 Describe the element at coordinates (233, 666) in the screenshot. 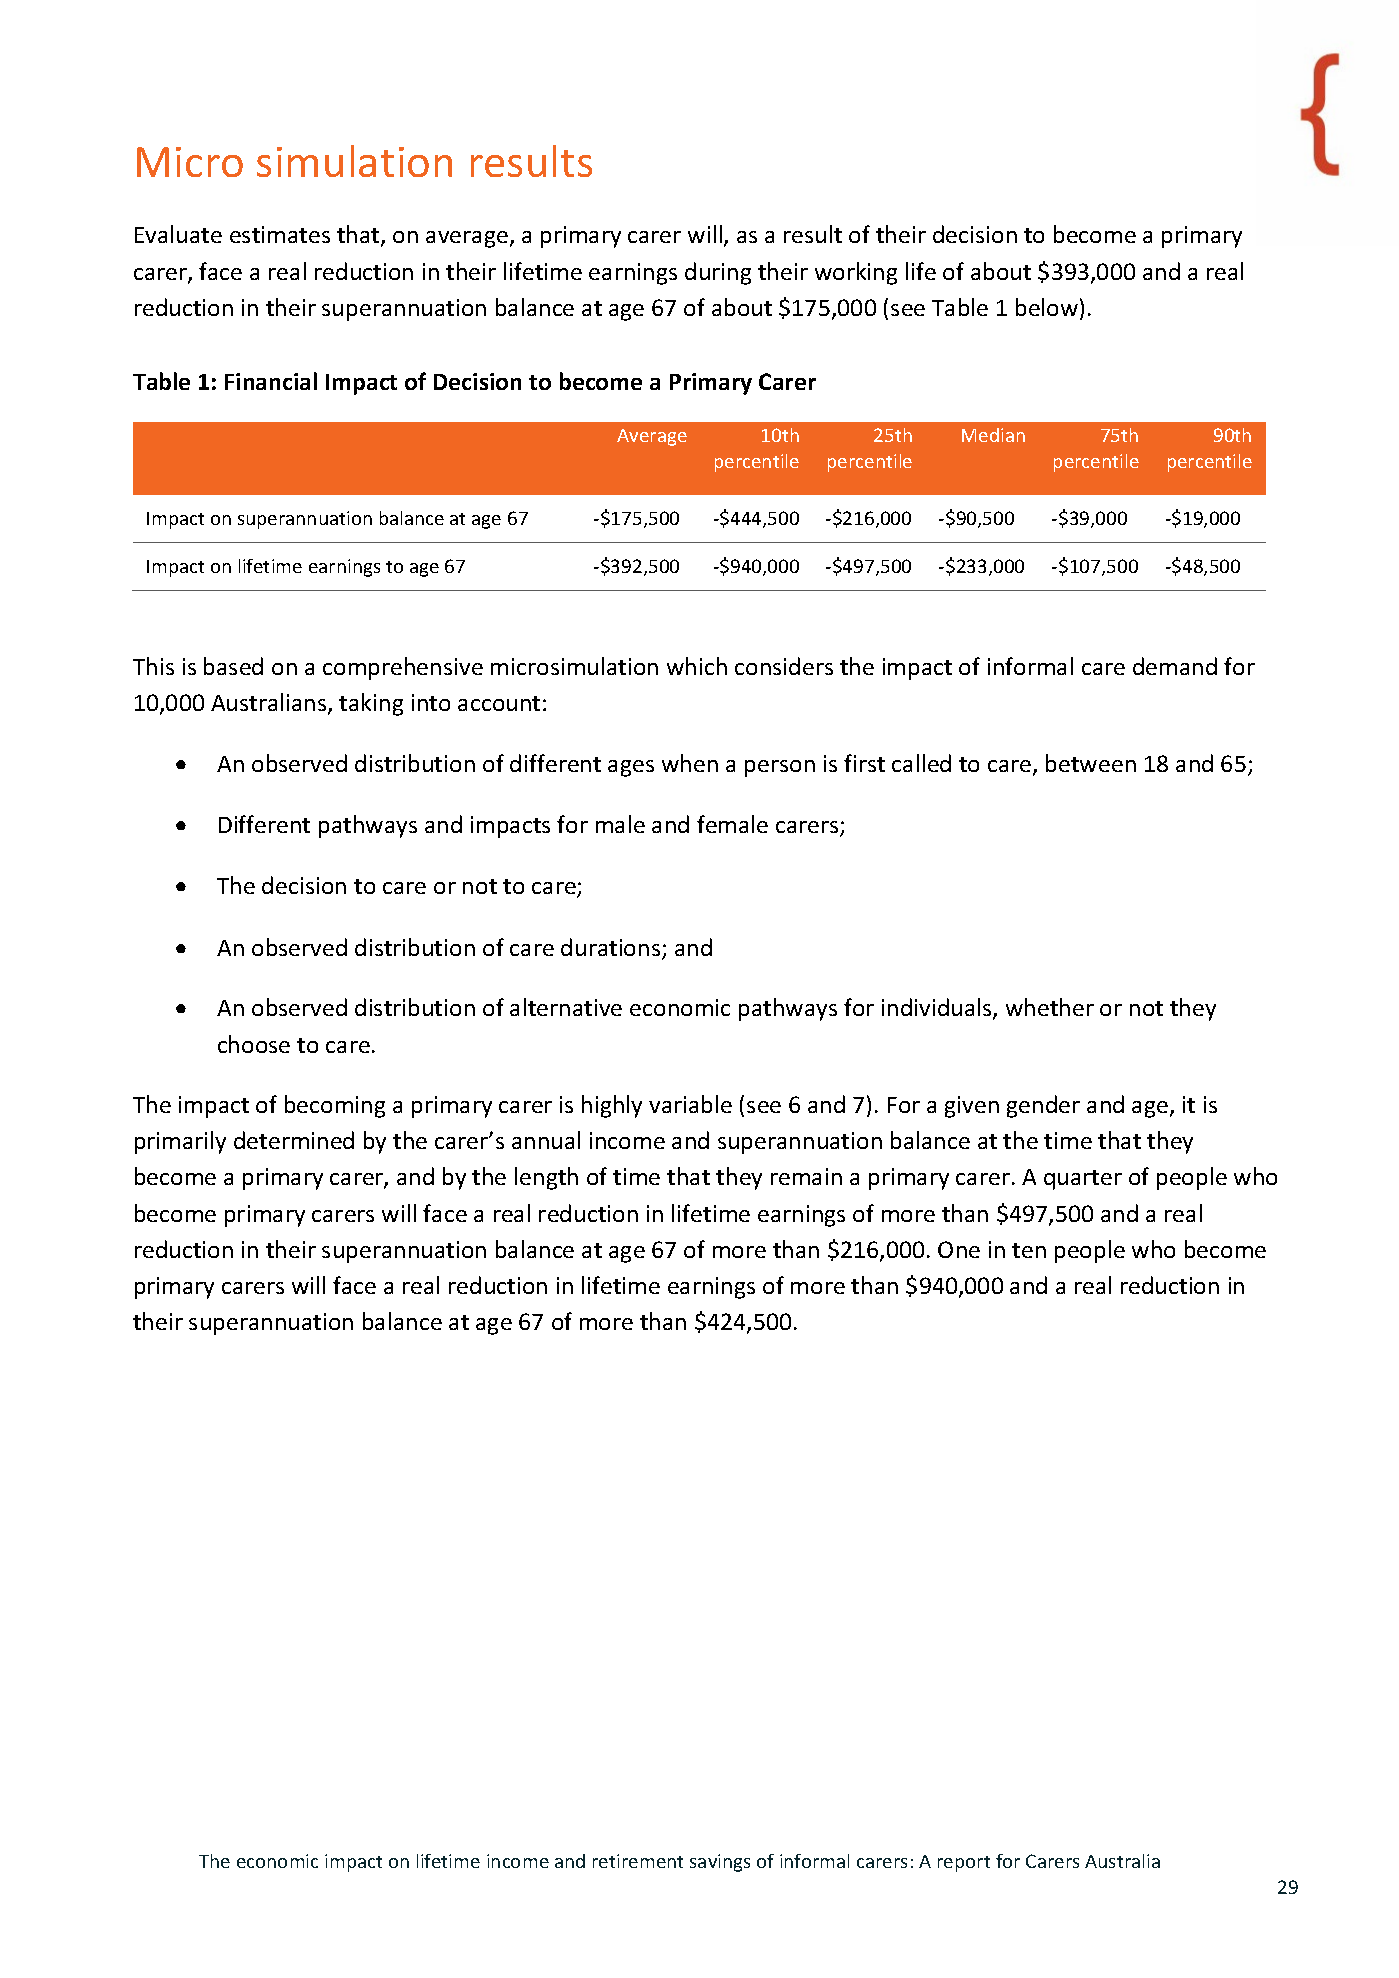

I see `based` at that location.
